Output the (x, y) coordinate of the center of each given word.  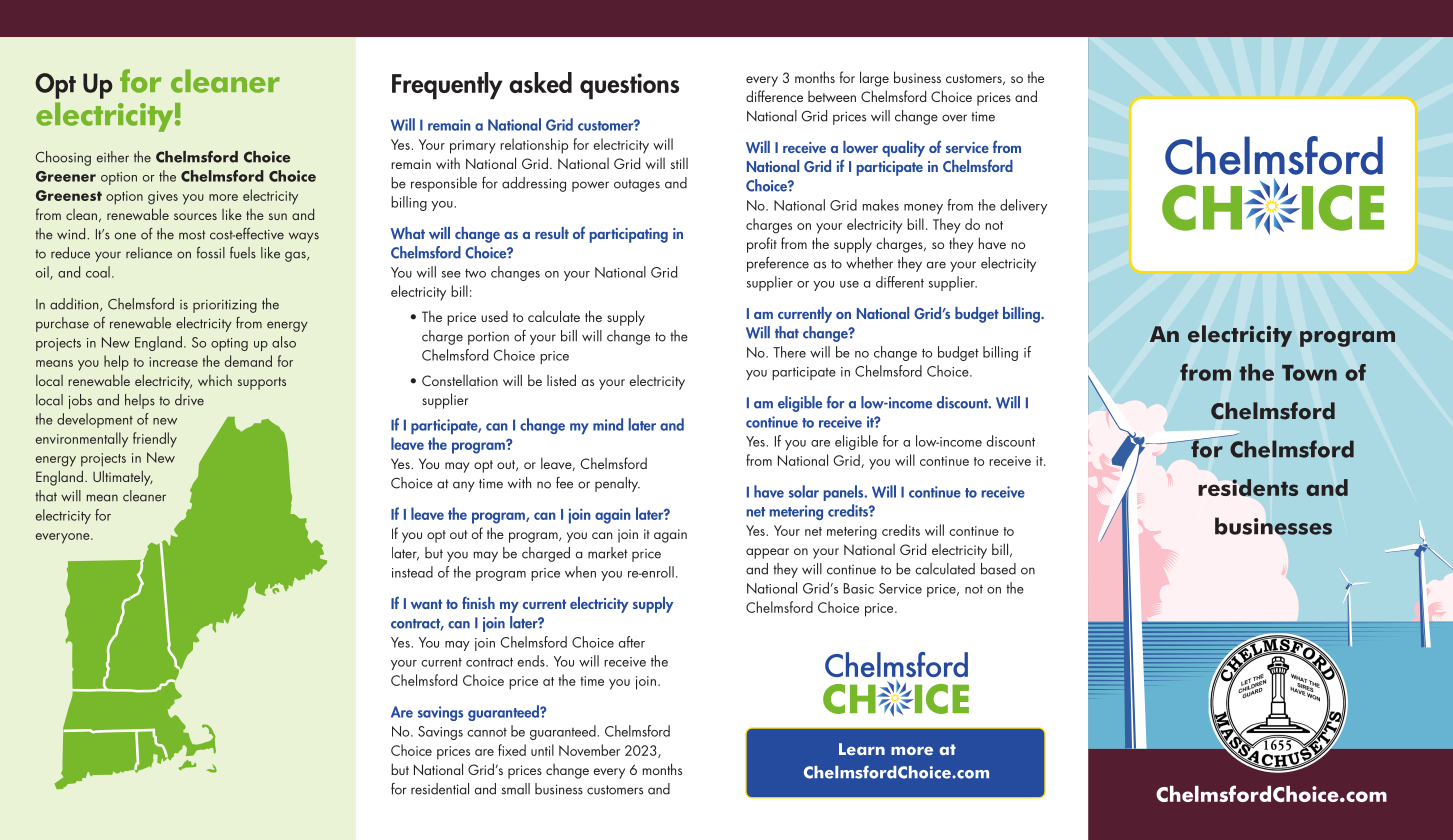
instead (412, 572)
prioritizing (225, 306)
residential (440, 789)
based (998, 569)
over (954, 118)
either (113, 157)
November (589, 750)
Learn (862, 749)
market (608, 553)
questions (629, 86)
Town (1309, 373)
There (789, 352)
